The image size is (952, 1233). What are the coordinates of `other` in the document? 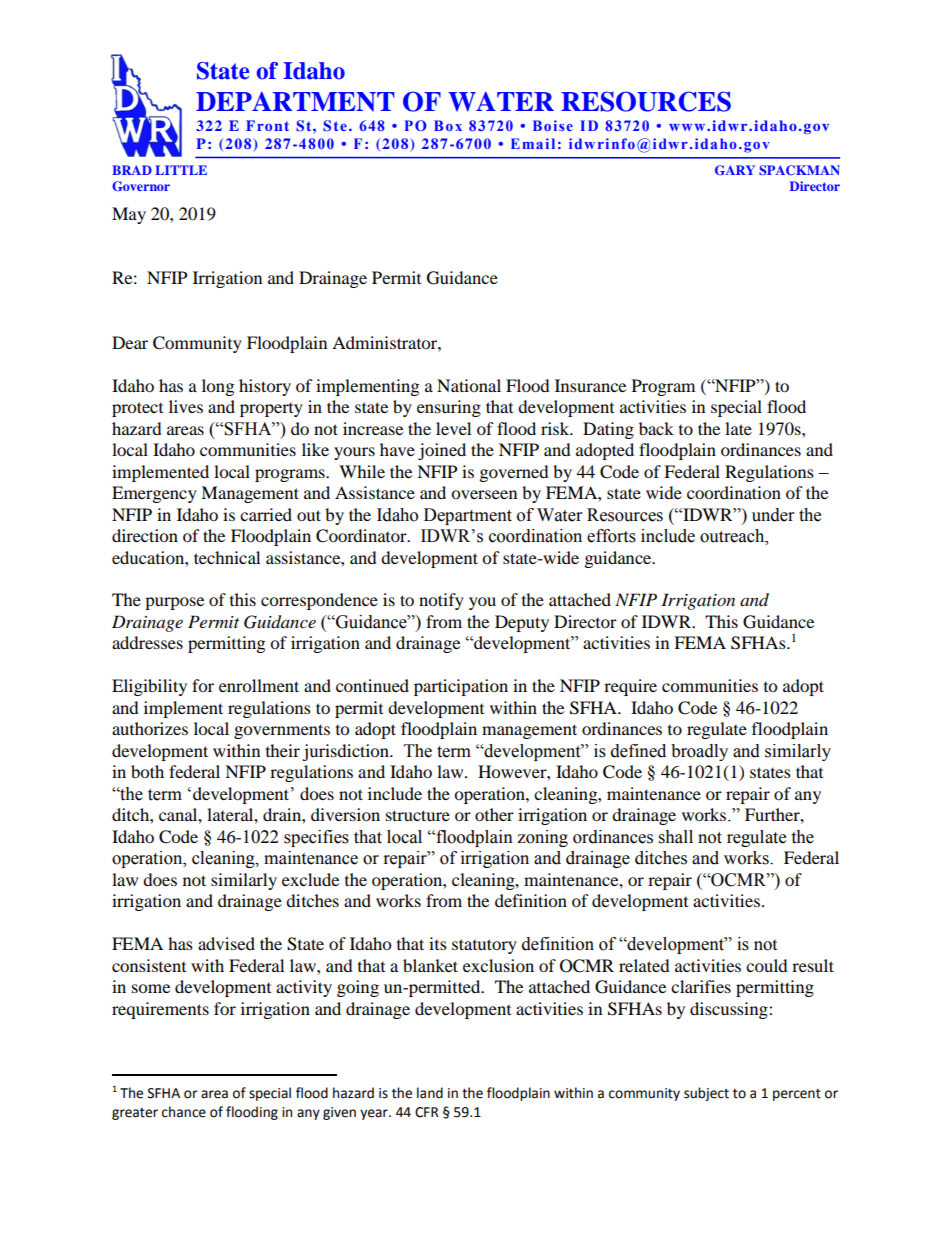 It's located at (494, 814).
